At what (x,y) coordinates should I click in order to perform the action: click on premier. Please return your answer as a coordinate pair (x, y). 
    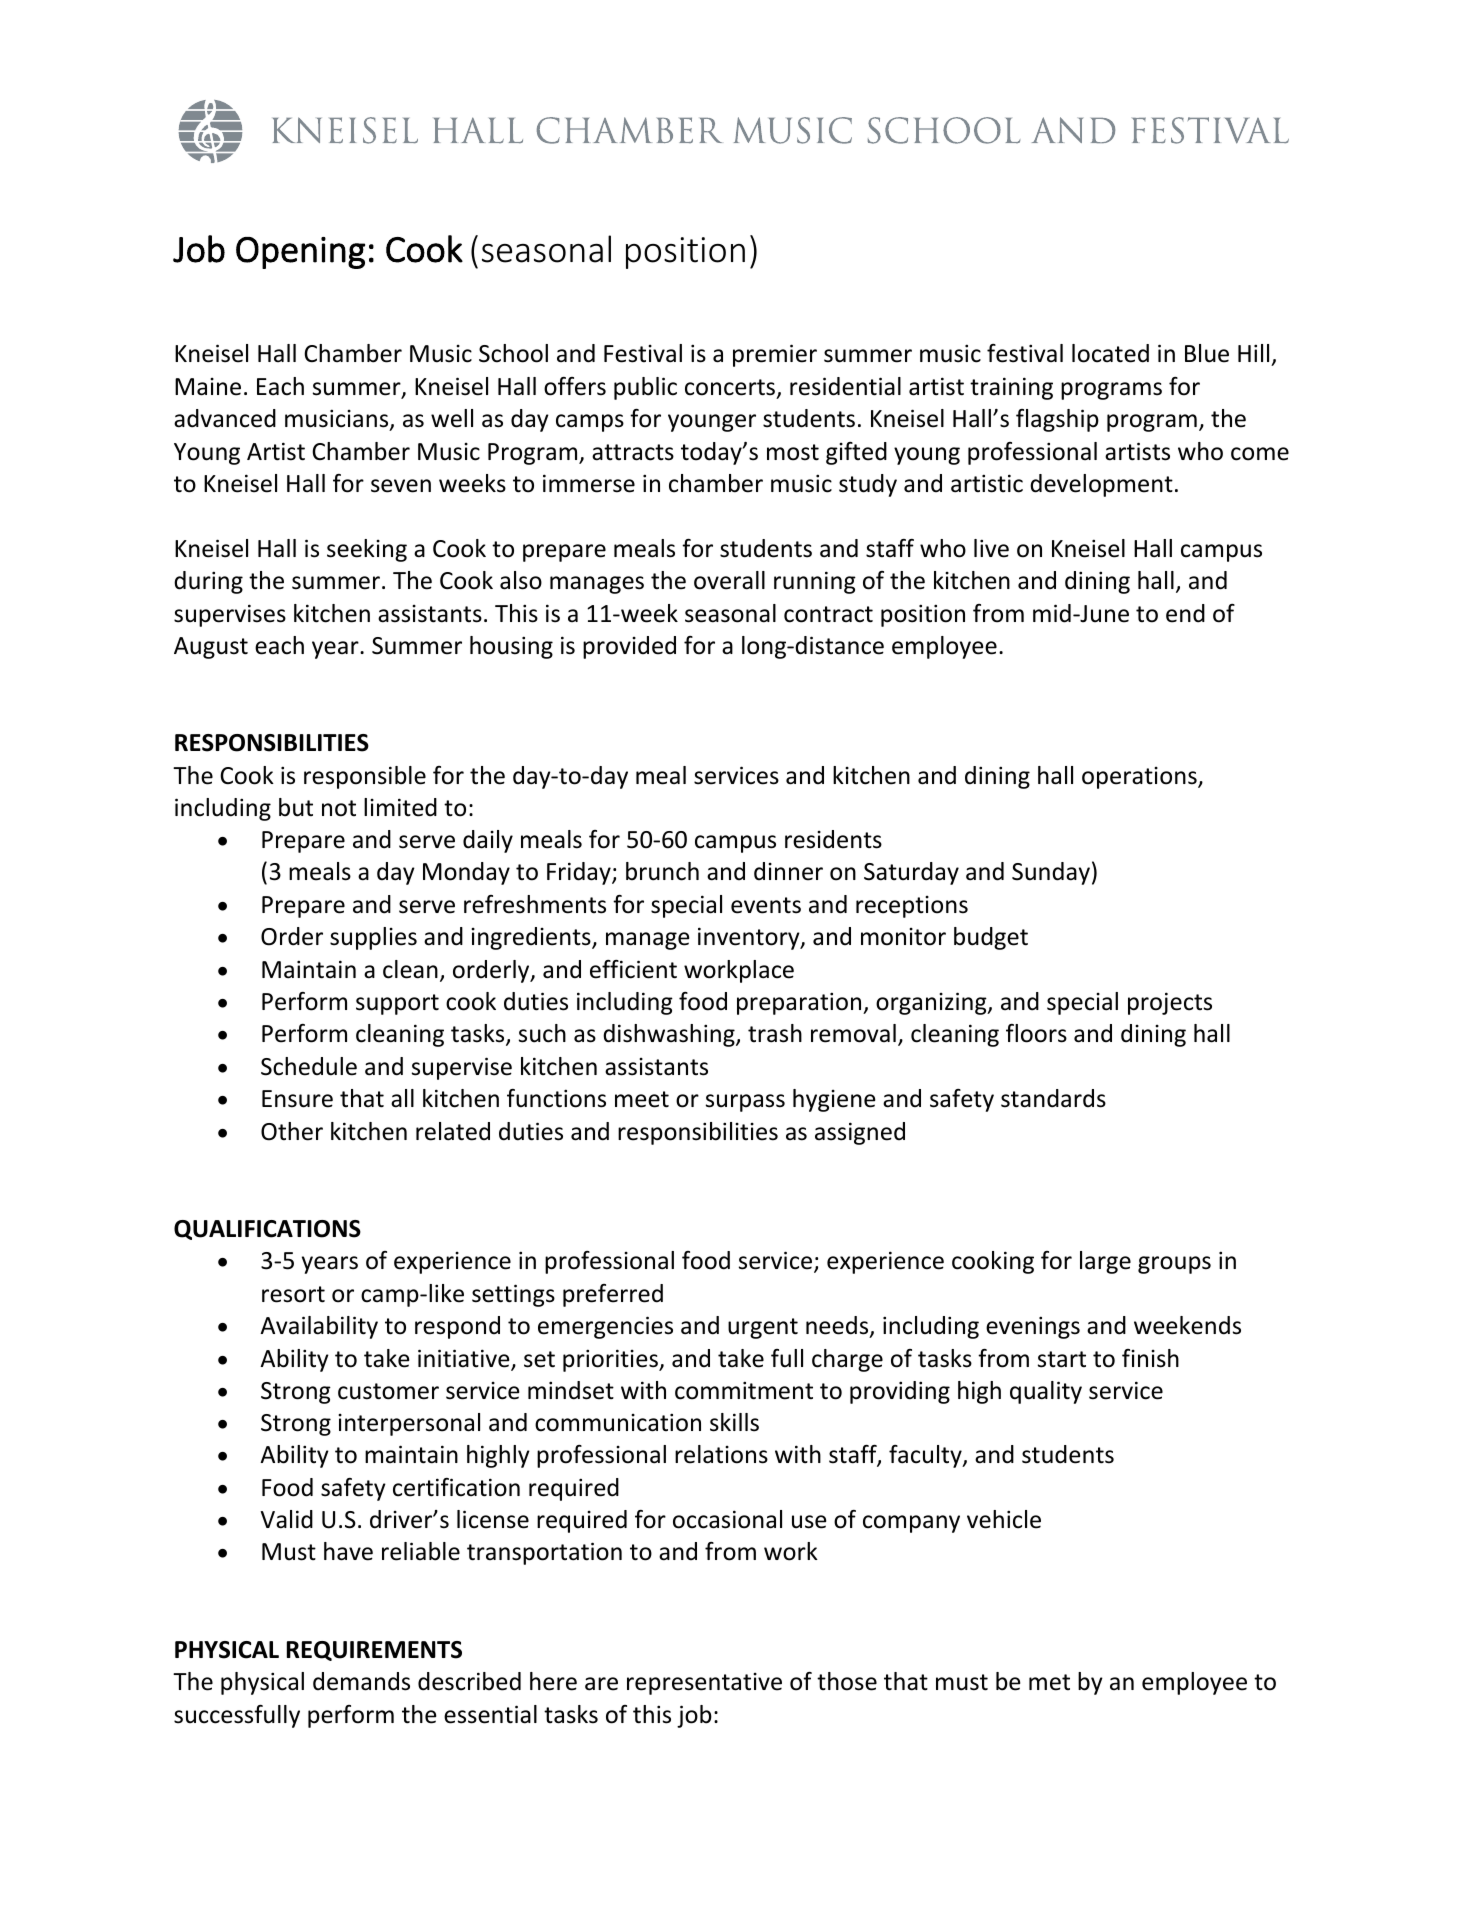
    Looking at the image, I should click on (775, 355).
